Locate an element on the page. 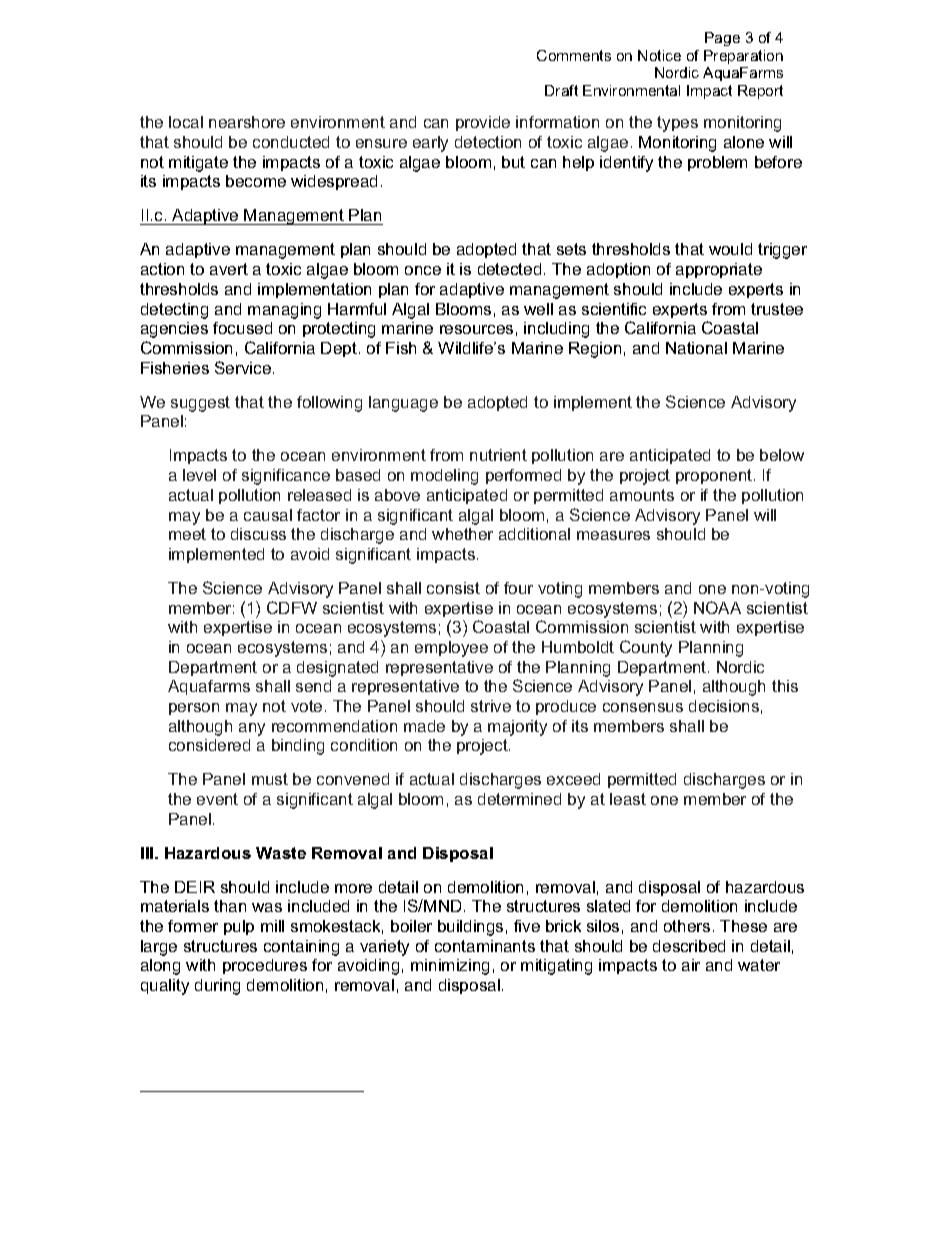  consensus is located at coordinates (643, 707).
